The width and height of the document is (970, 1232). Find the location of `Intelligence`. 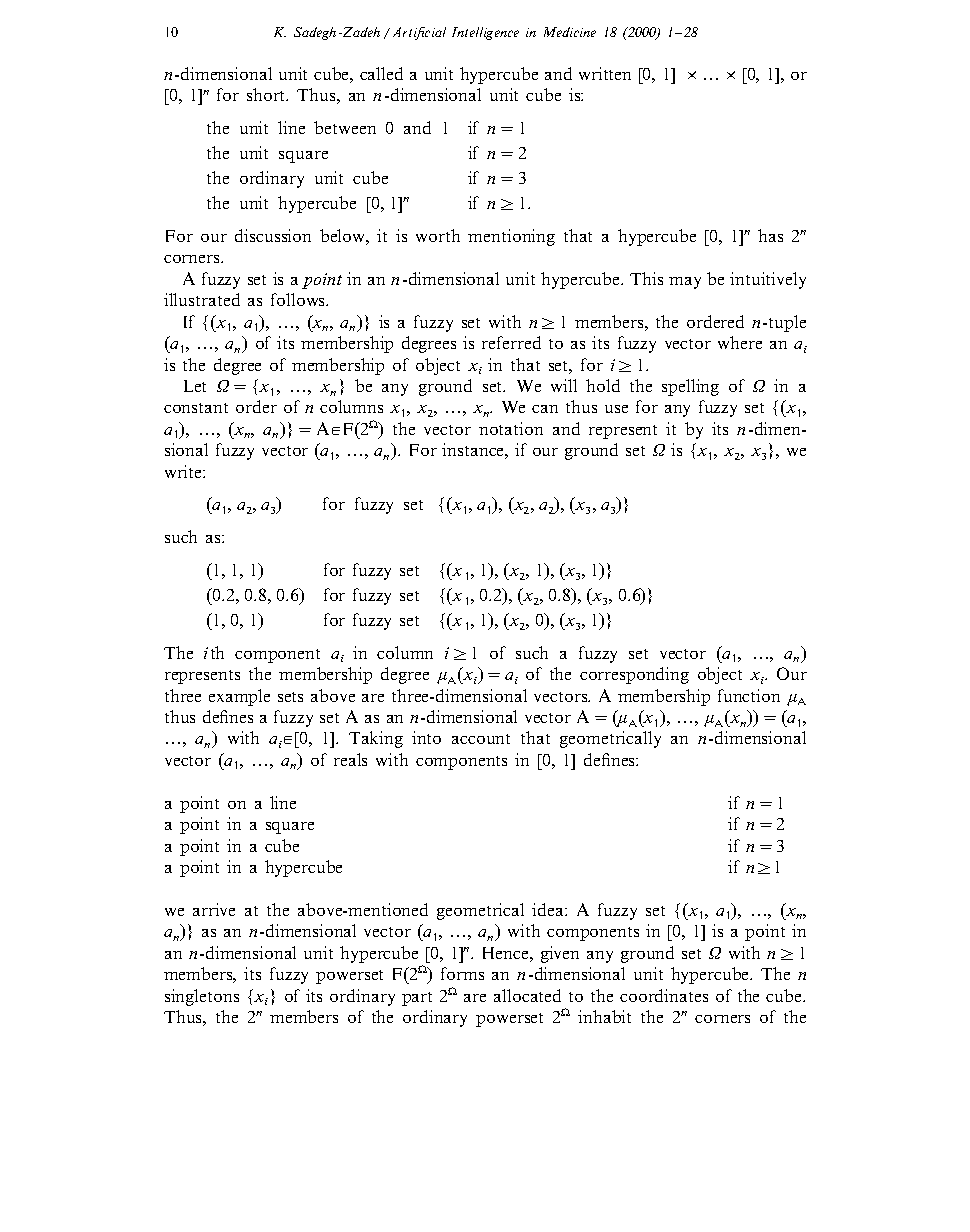

Intelligence is located at coordinates (485, 33).
